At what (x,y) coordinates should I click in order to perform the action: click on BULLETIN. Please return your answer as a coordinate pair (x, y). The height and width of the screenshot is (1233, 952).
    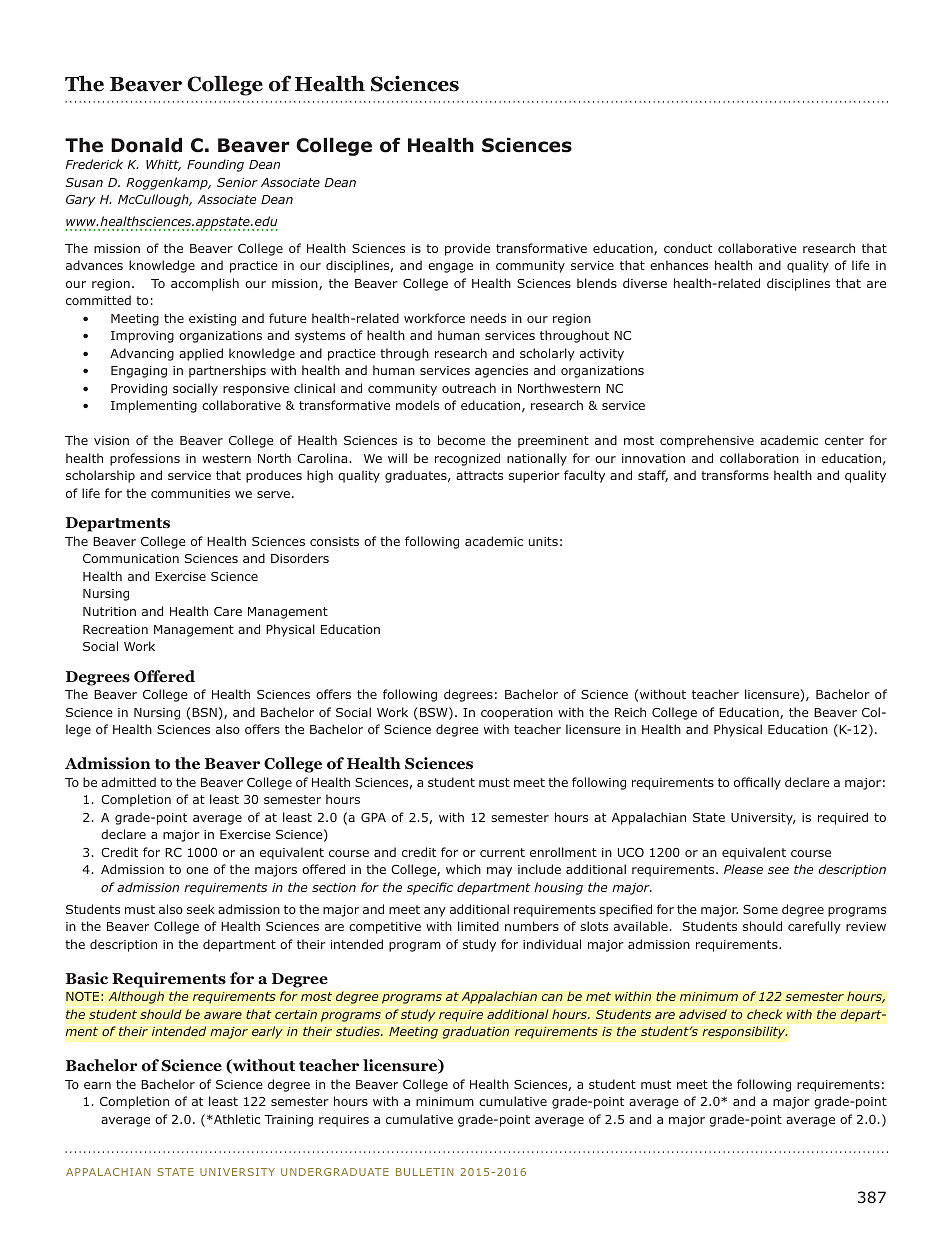
    Looking at the image, I should click on (424, 1172).
